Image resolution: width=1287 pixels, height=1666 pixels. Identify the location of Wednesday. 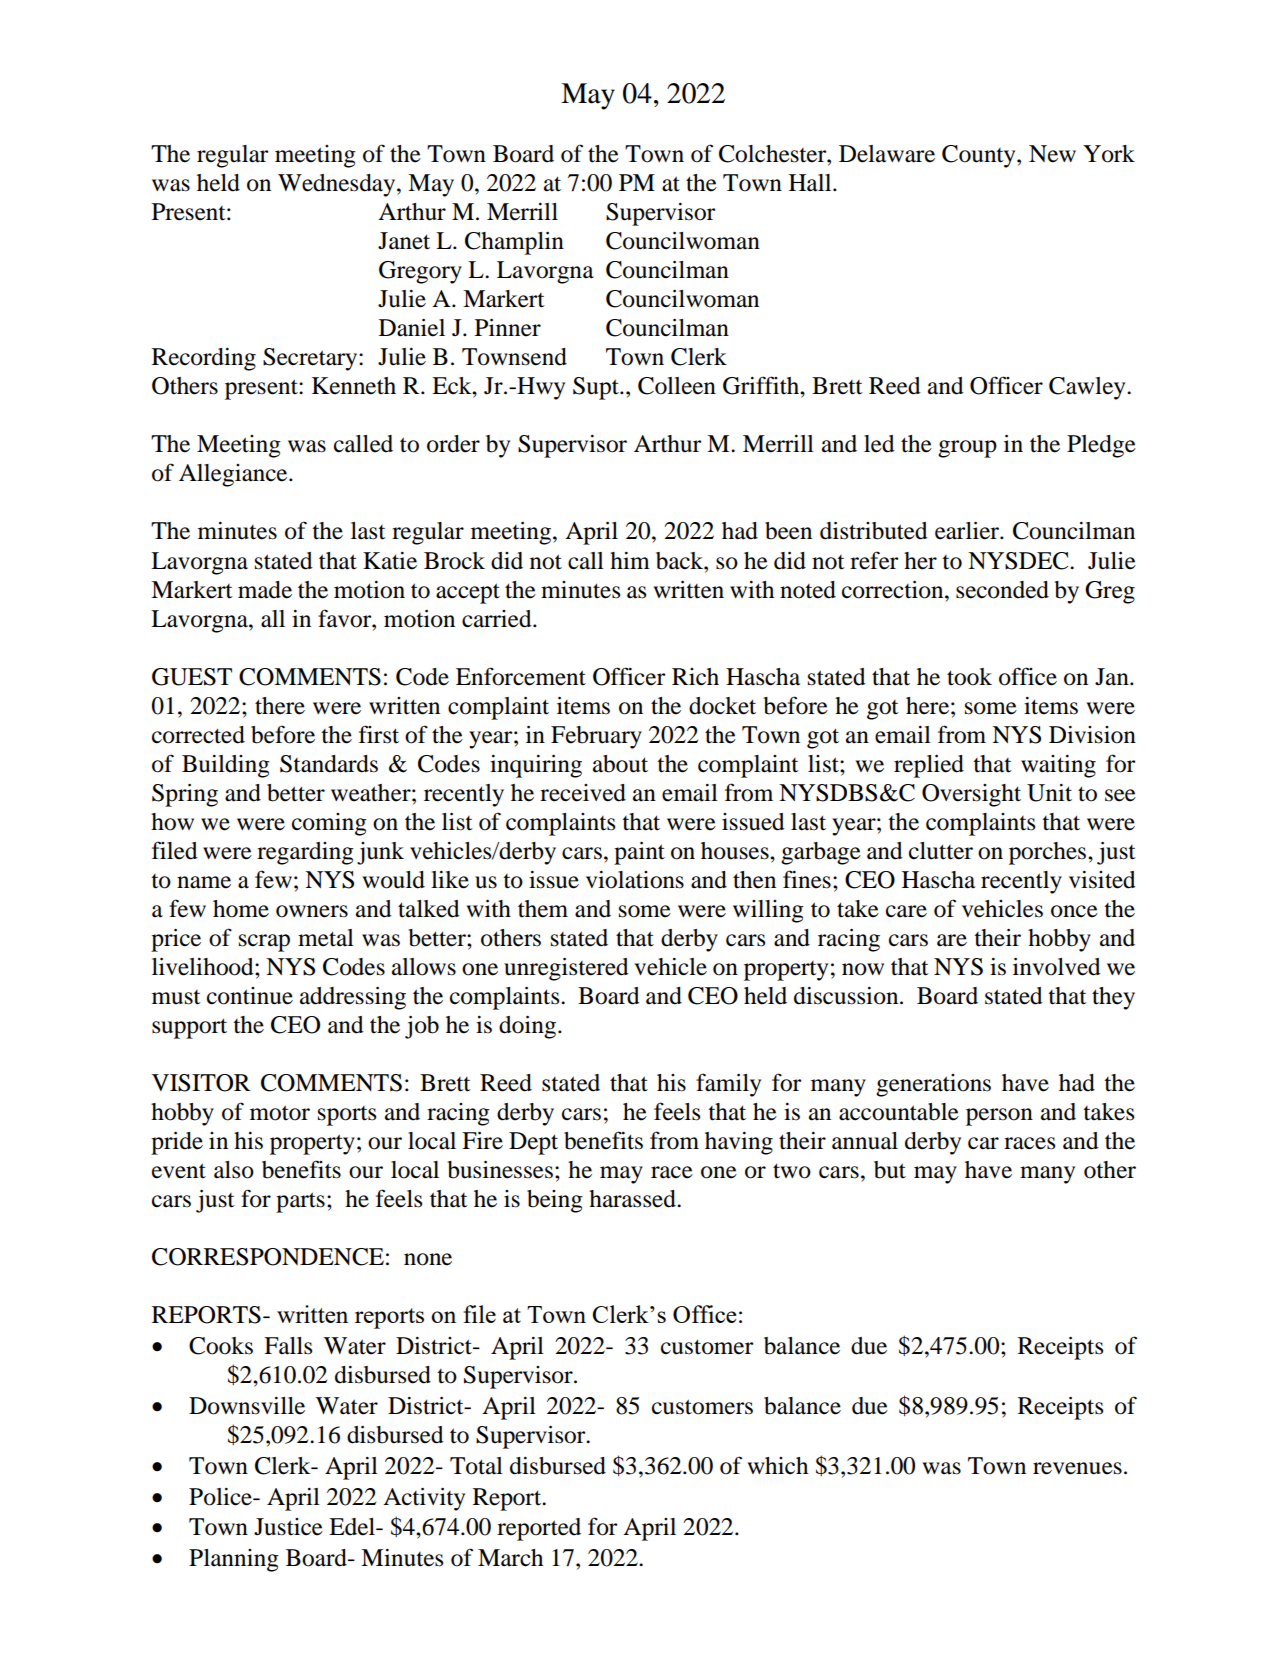
(338, 185).
